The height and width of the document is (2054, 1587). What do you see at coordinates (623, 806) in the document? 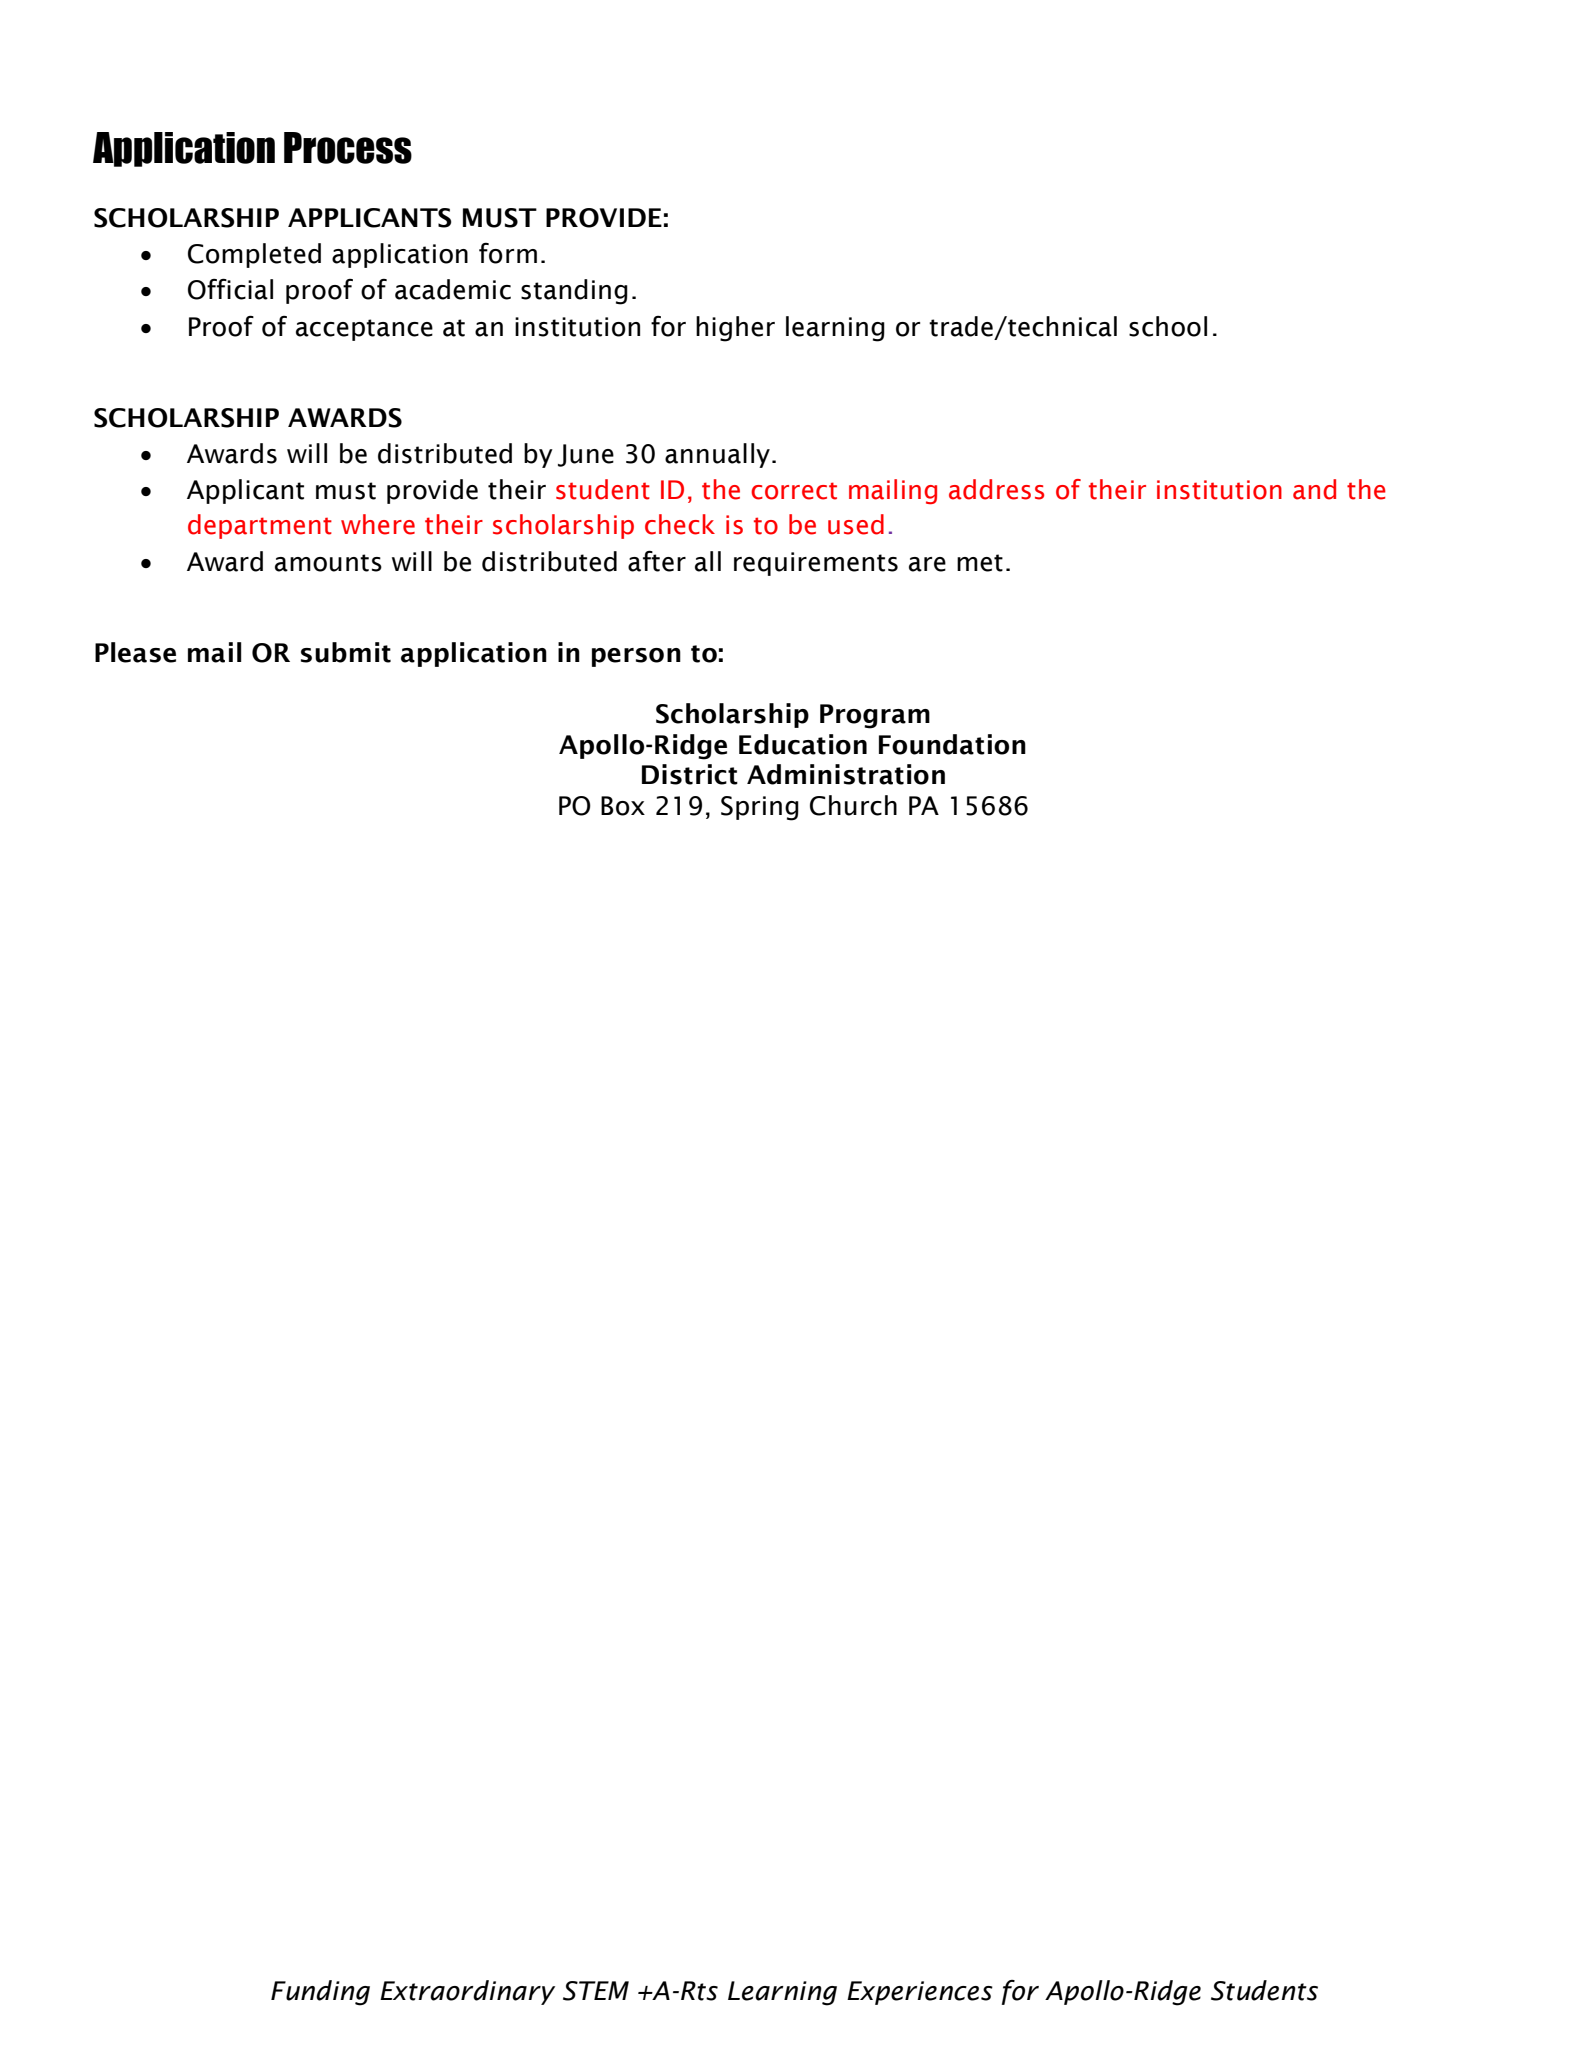
I see `Box` at bounding box center [623, 806].
